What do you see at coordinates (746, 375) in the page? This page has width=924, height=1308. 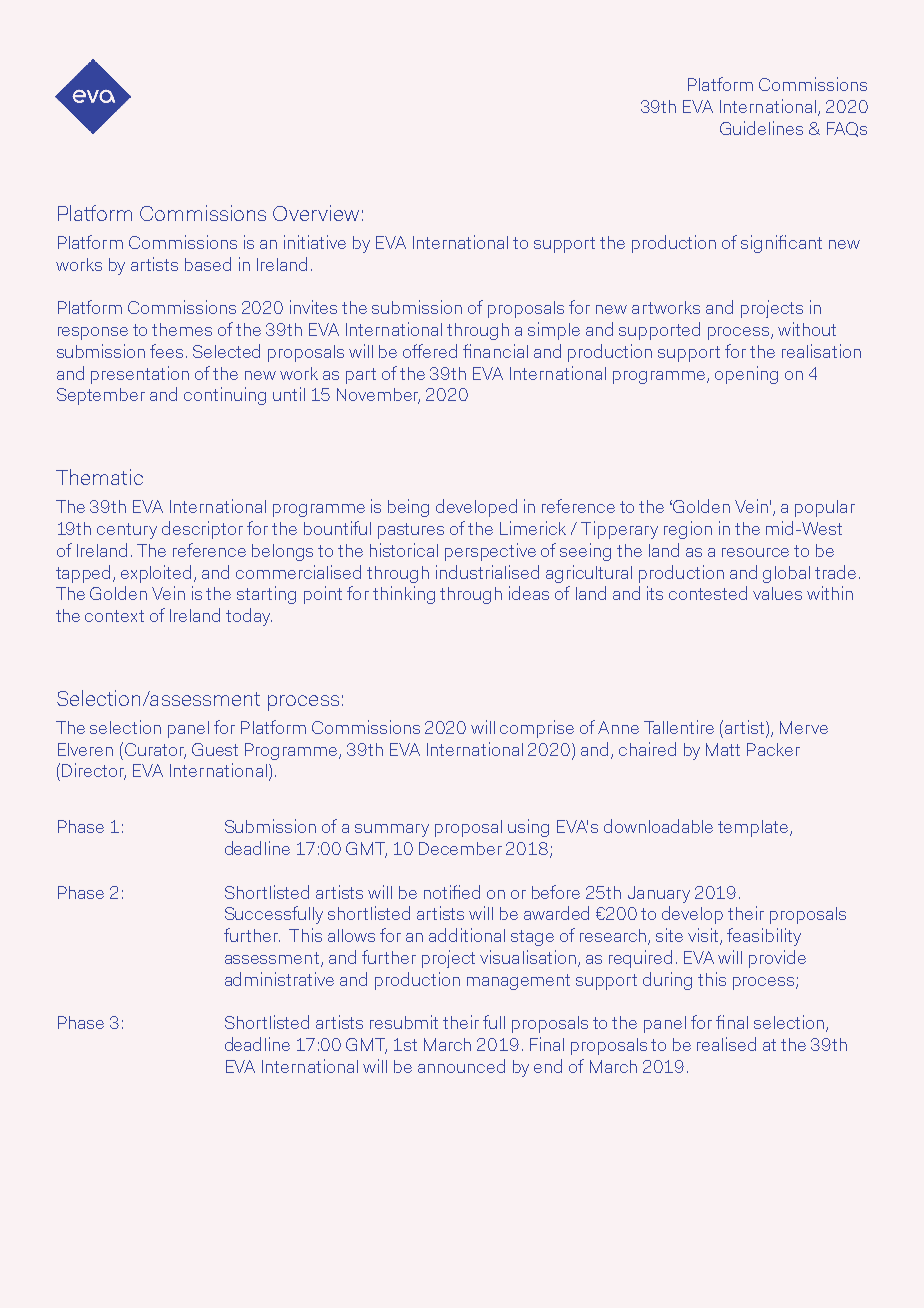 I see `opening` at bounding box center [746, 375].
